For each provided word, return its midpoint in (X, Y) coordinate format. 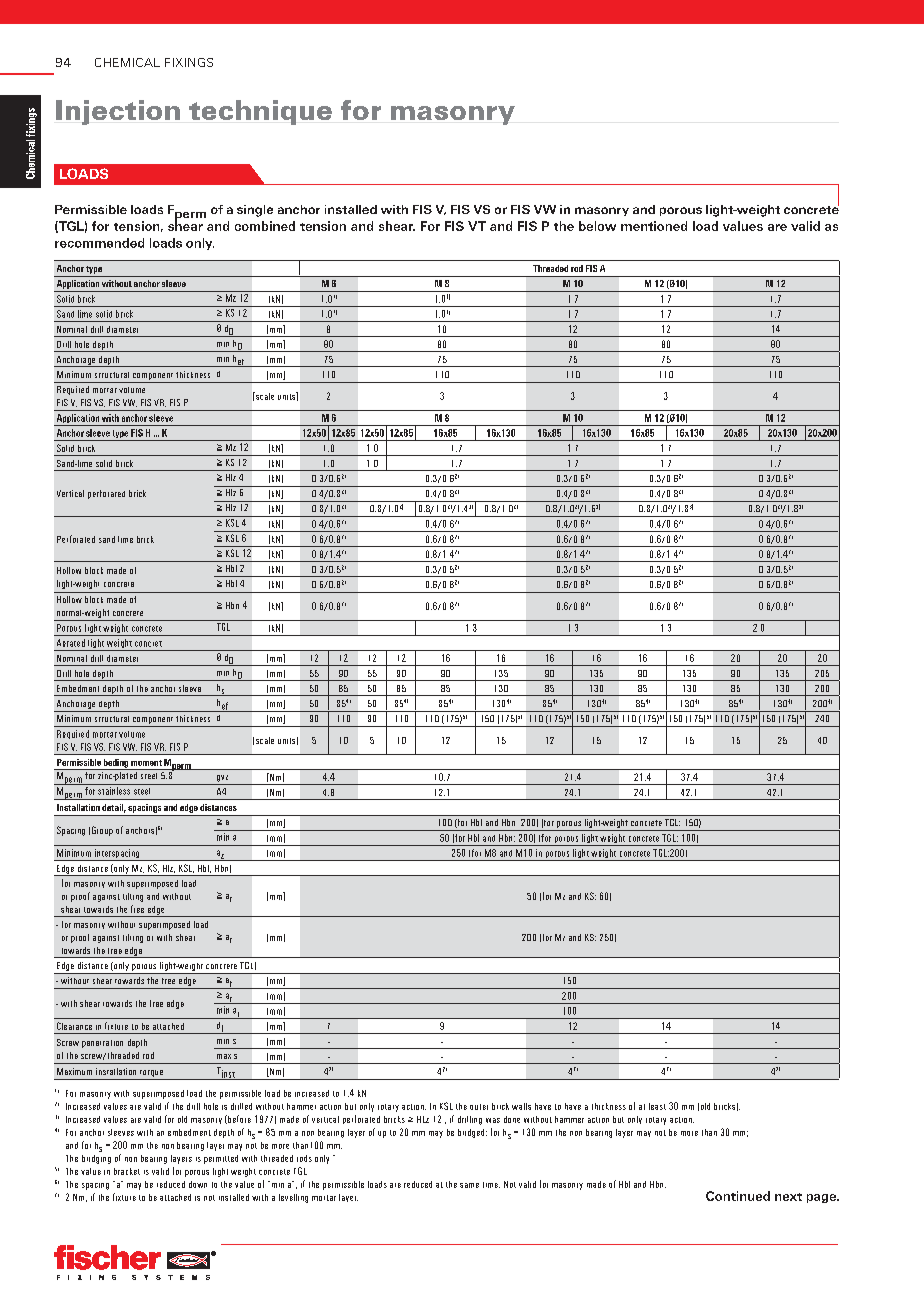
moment (146, 763)
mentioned (654, 226)
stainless (114, 791)
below (597, 226)
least (657, 1106)
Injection (118, 112)
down (198, 1184)
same (469, 1185)
